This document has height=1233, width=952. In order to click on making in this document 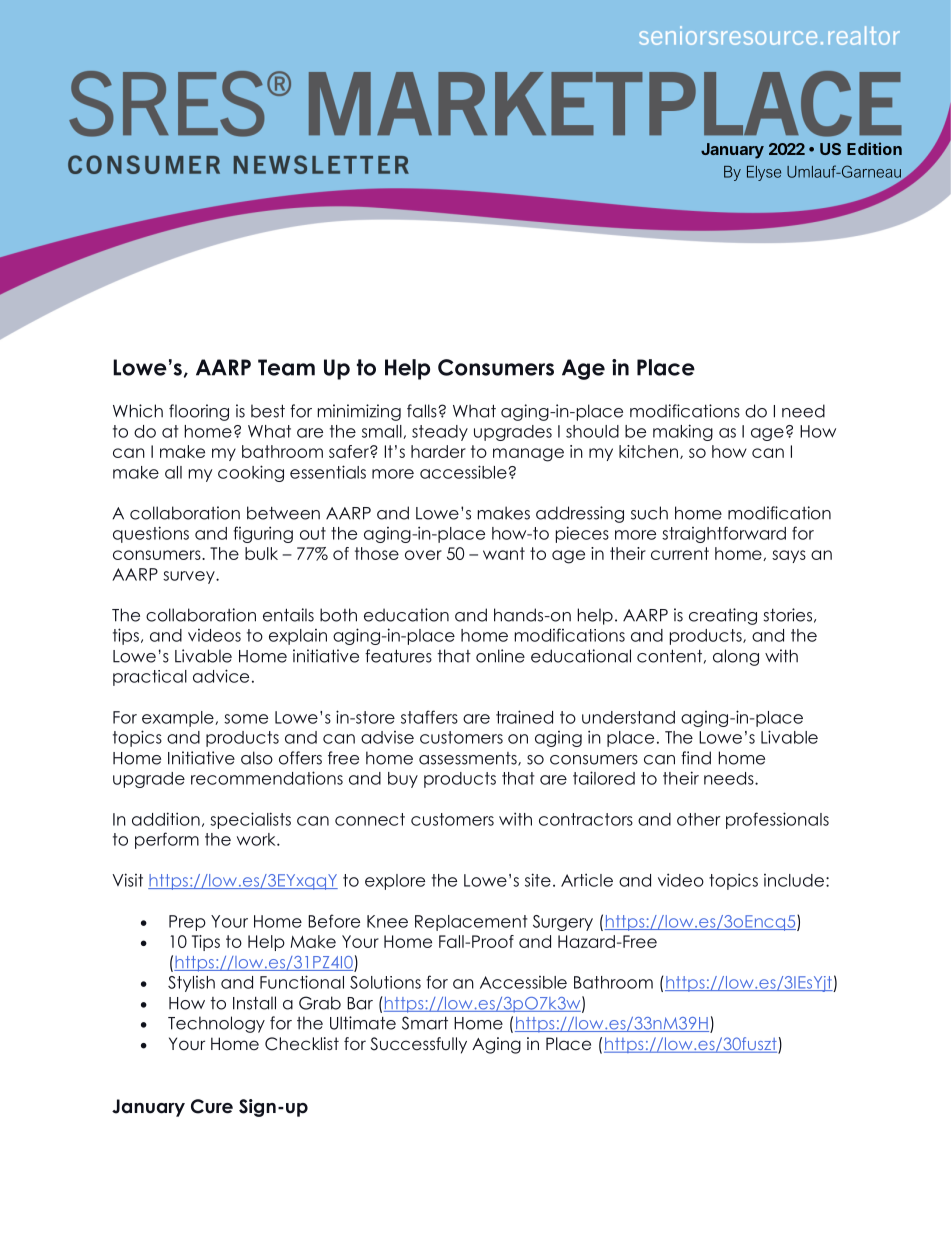, I will do `click(683, 432)`.
